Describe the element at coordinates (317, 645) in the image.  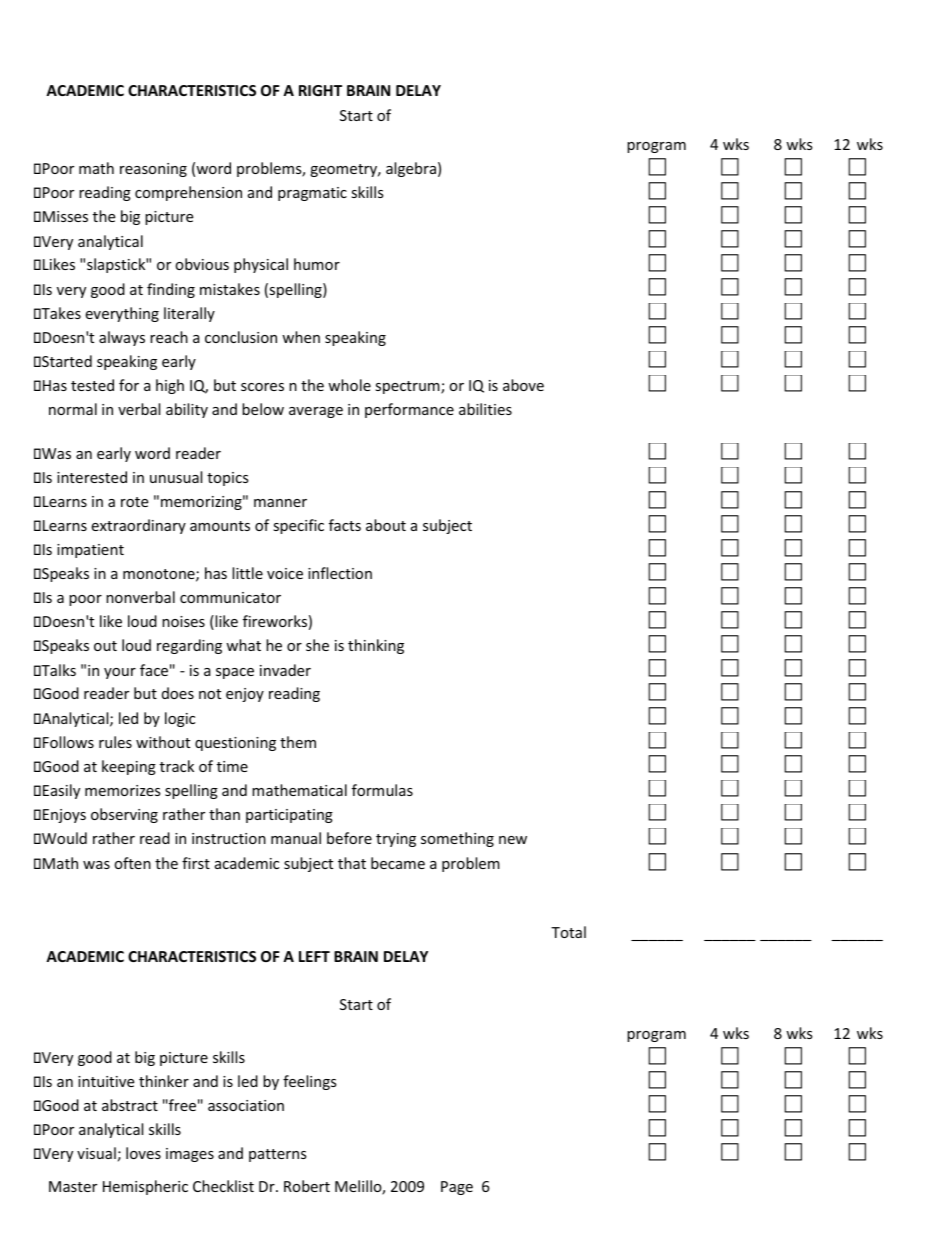
I see `she` at that location.
